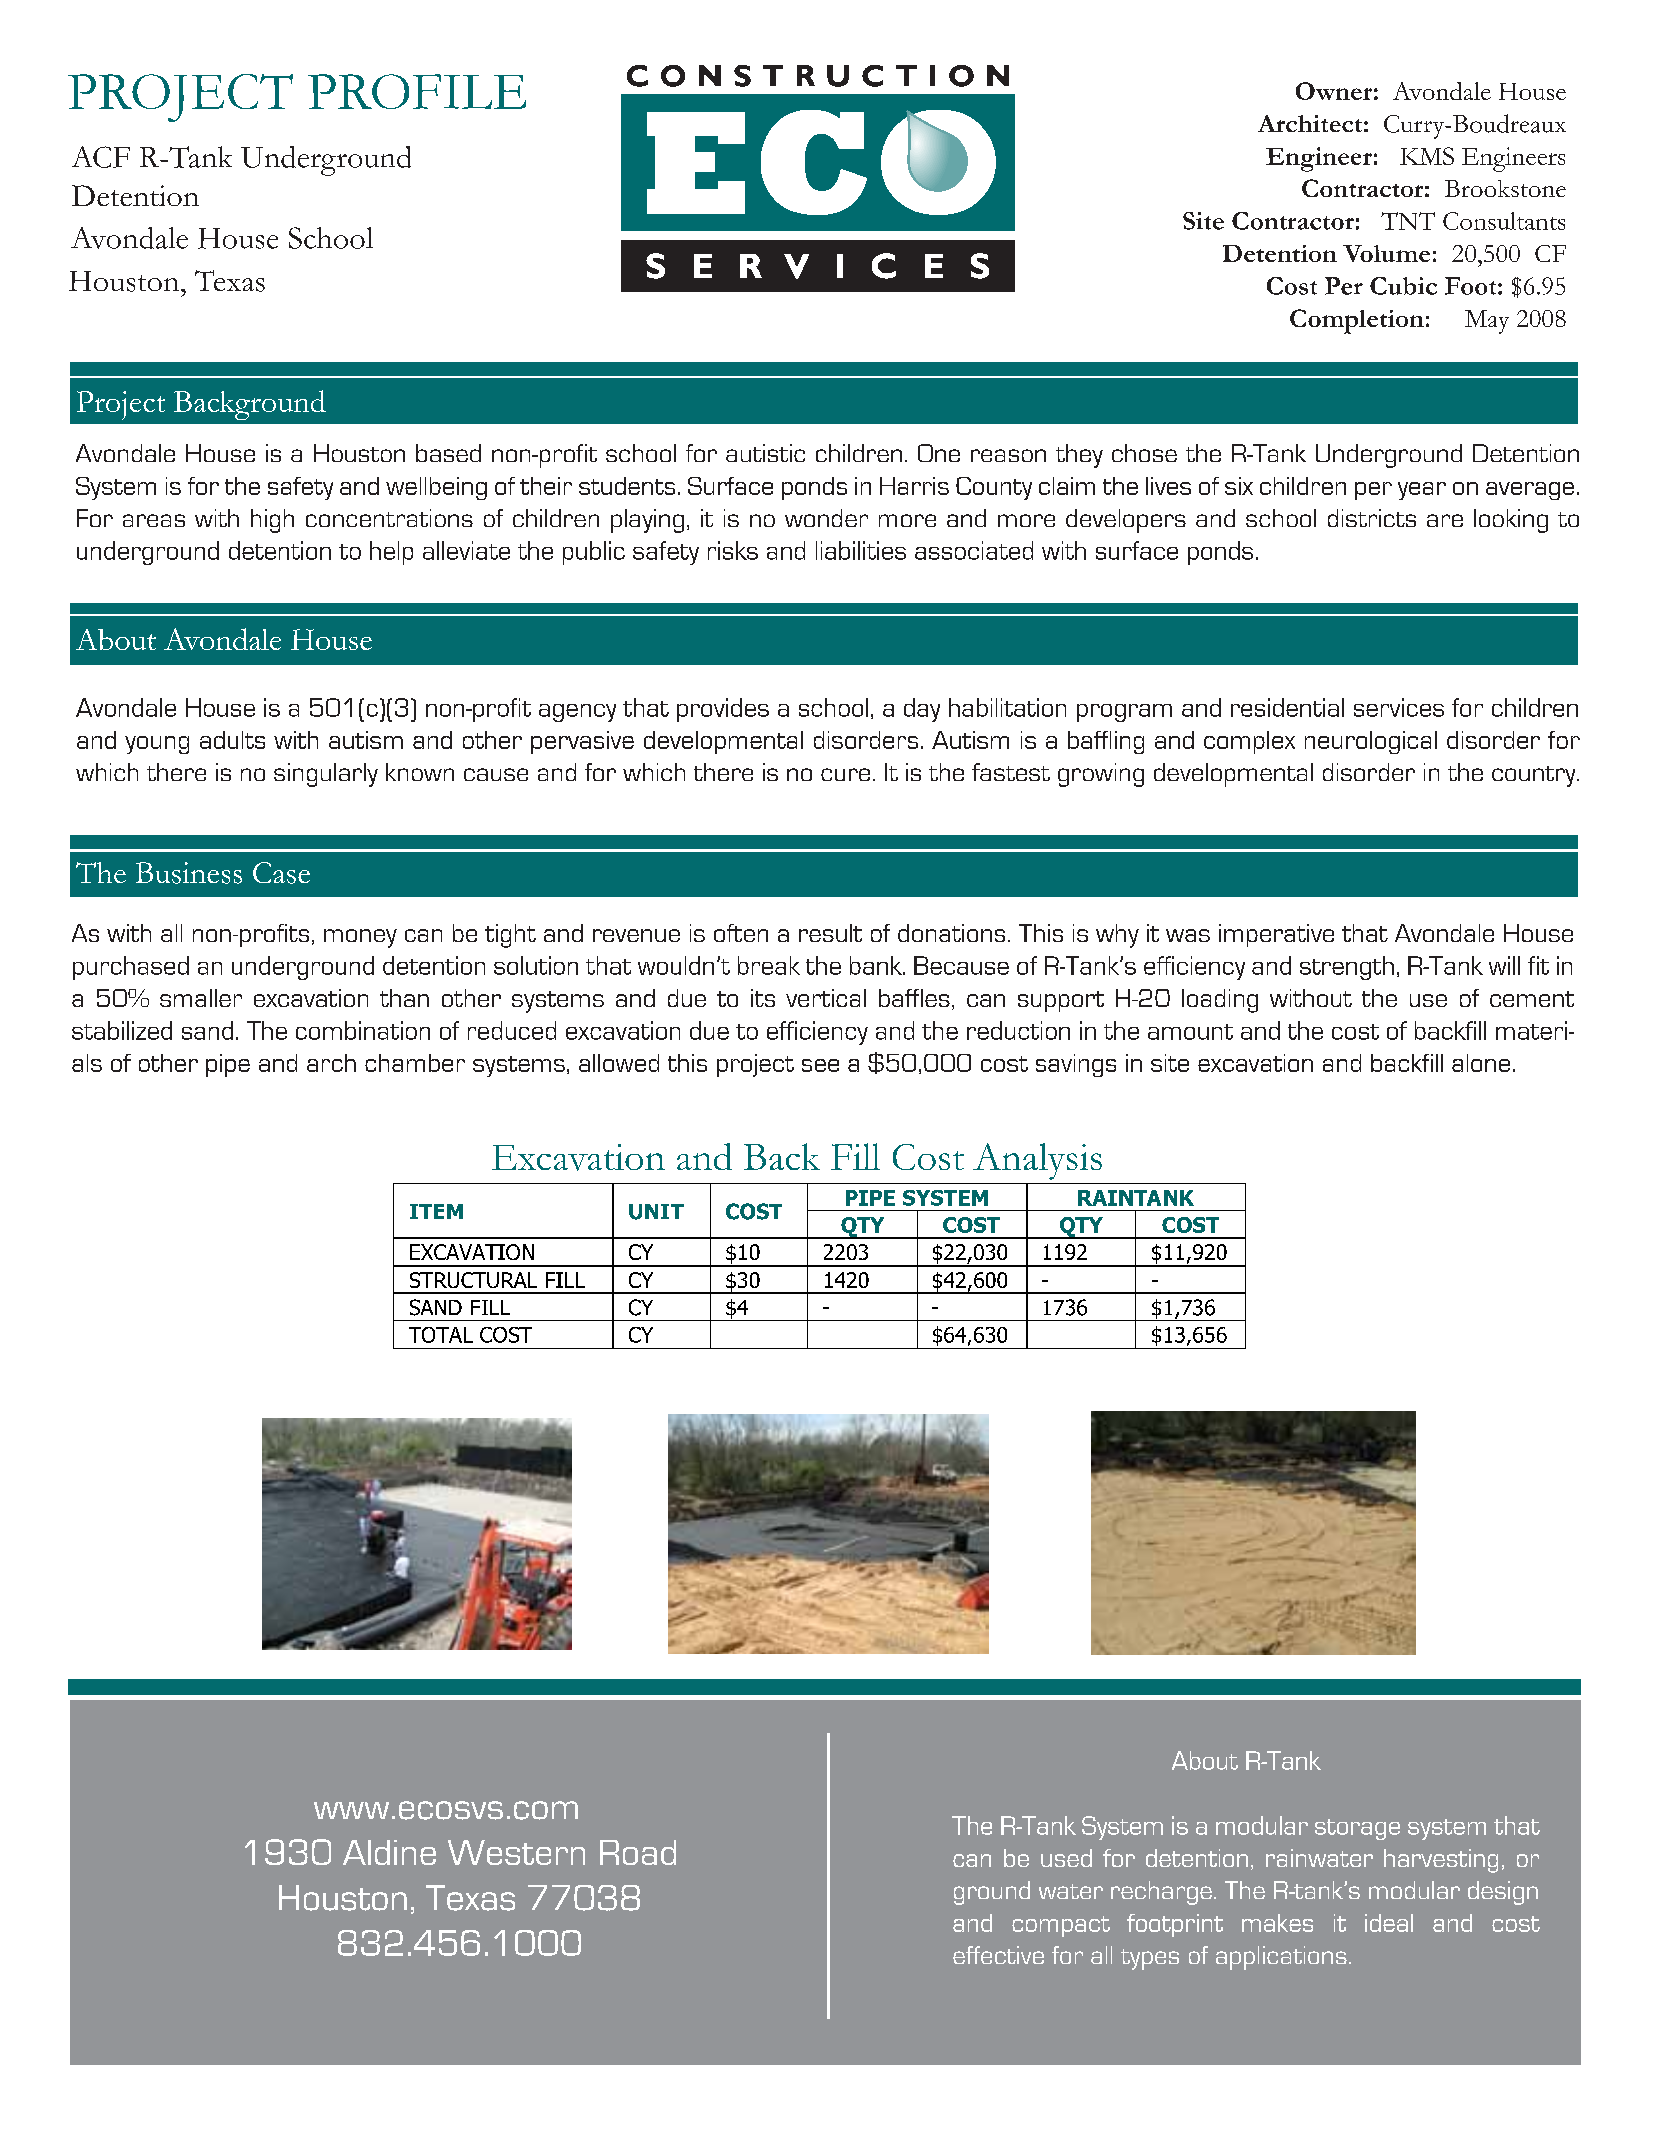 Image resolution: width=1654 pixels, height=2141 pixels. What do you see at coordinates (441, 1335) in the page?
I see `TOTAL` at bounding box center [441, 1335].
